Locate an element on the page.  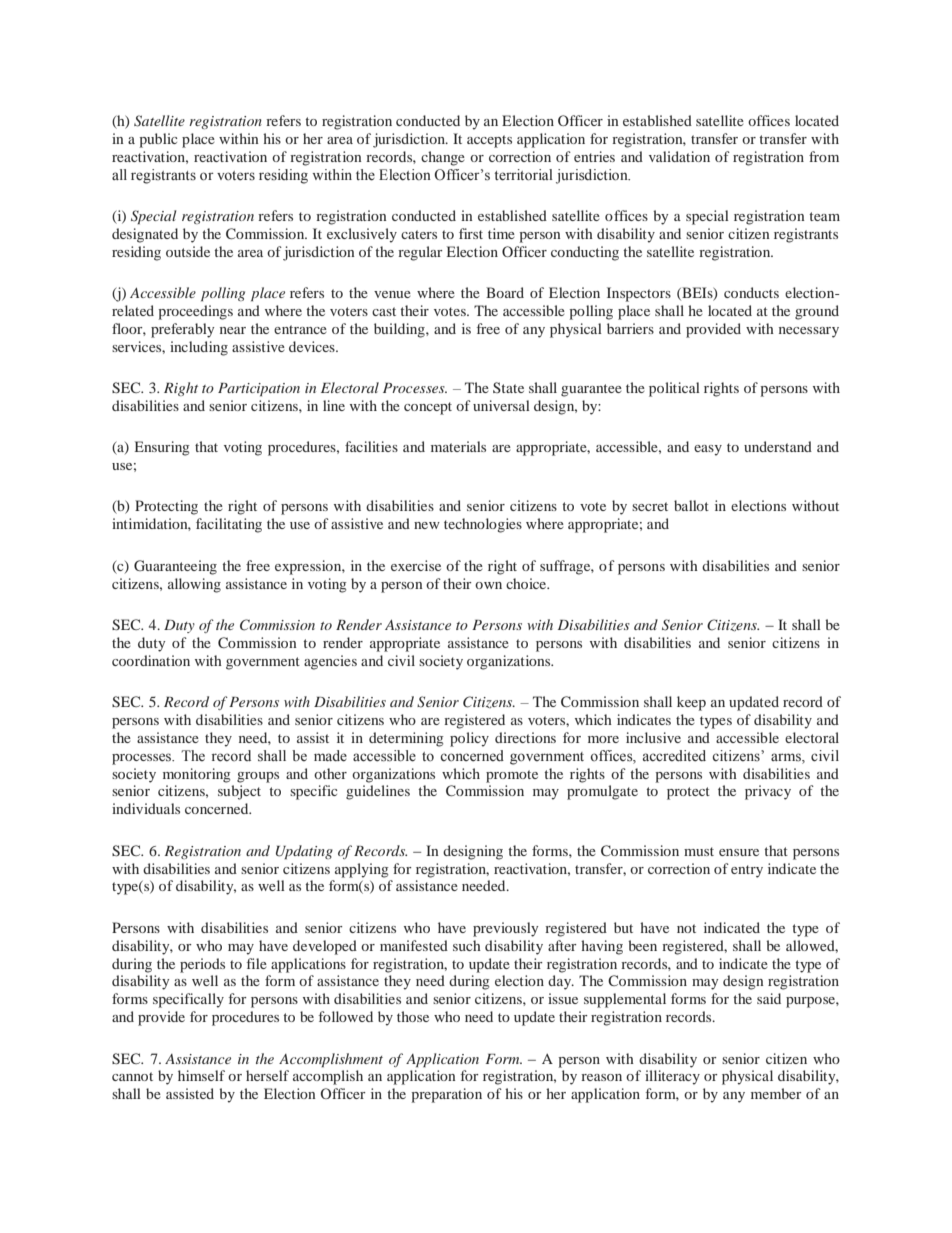
own is located at coordinates (488, 585).
